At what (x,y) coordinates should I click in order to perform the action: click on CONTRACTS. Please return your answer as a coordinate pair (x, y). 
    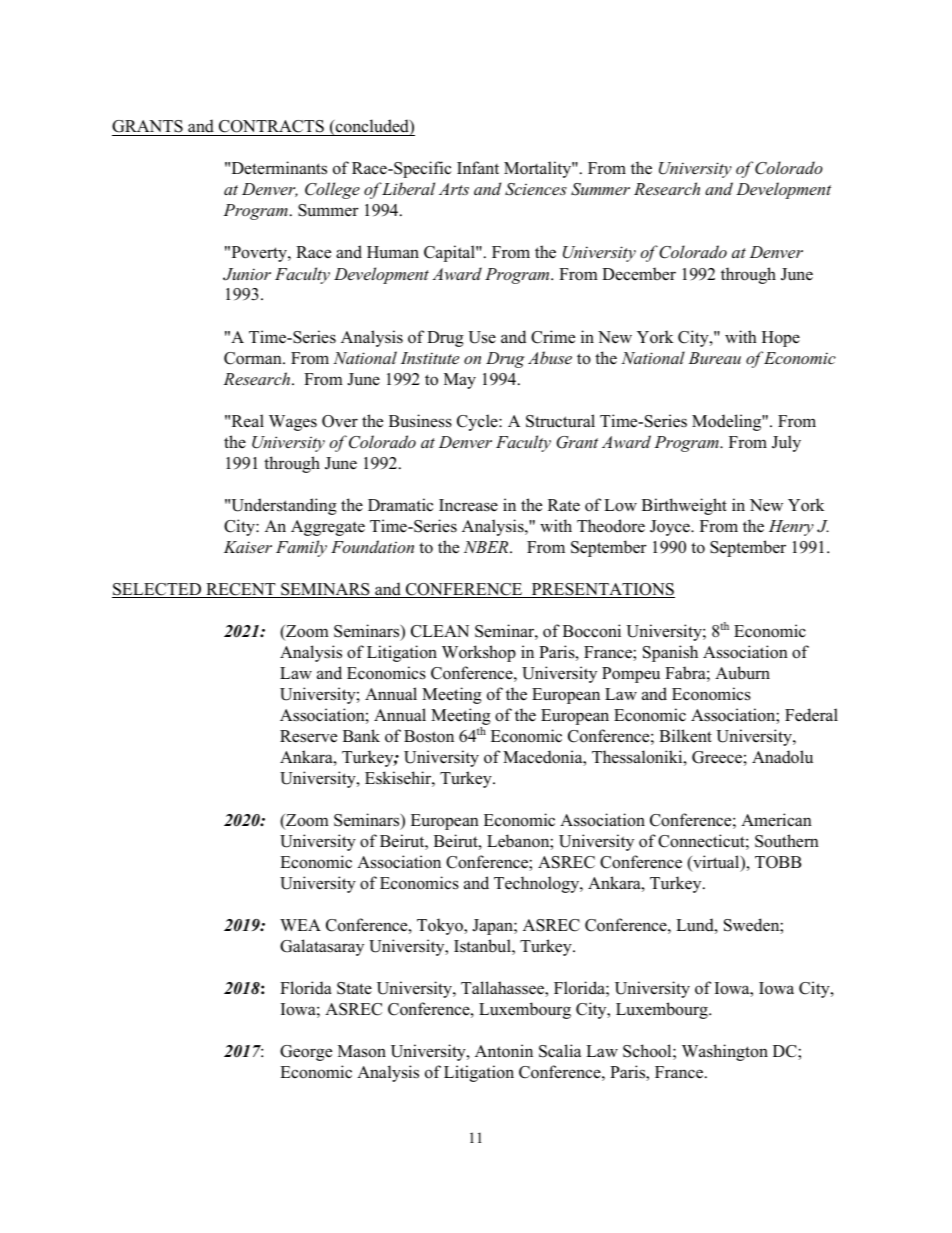
    Looking at the image, I should click on (271, 128).
